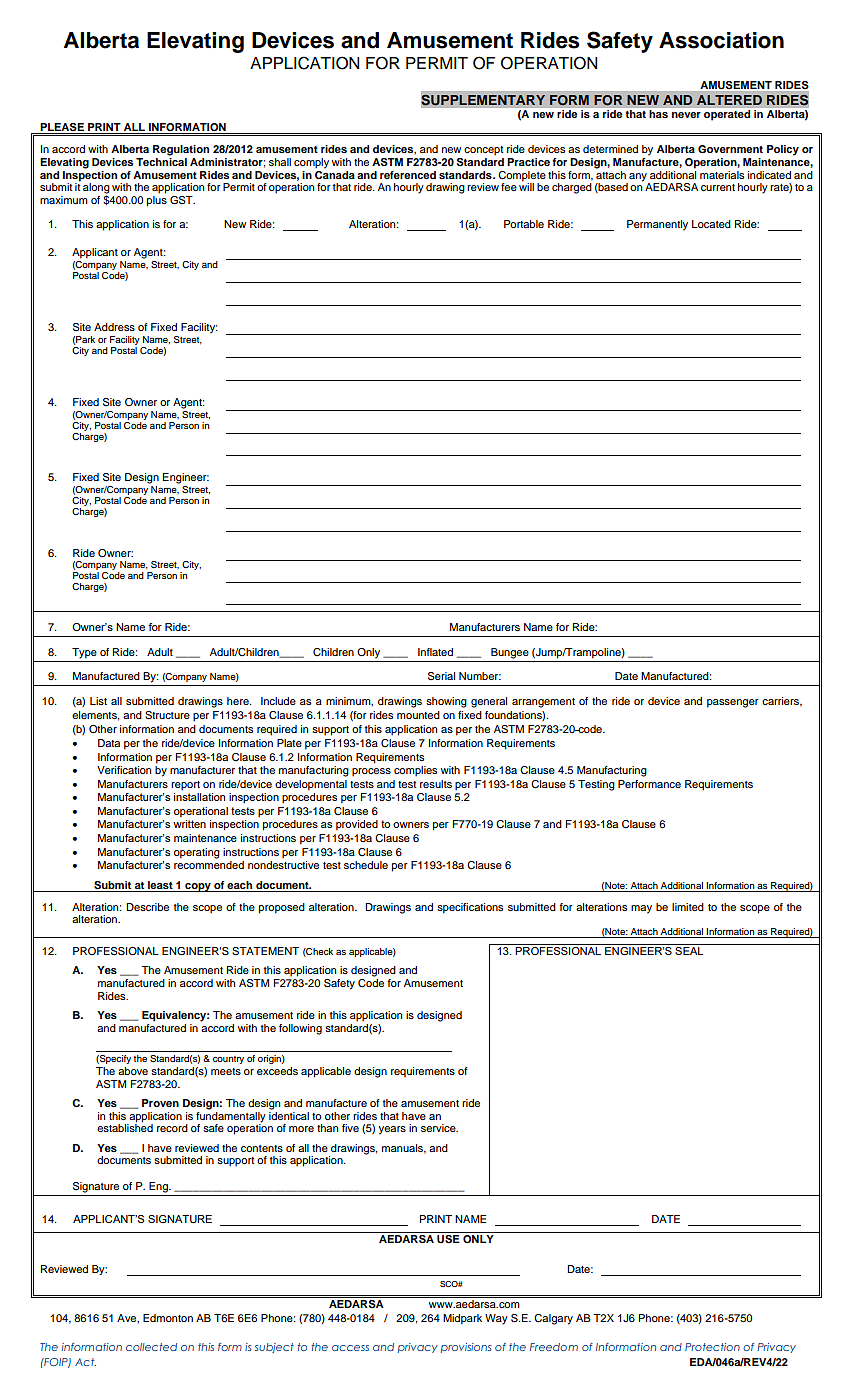 This screenshot has width=849, height=1400. What do you see at coordinates (181, 150) in the screenshot?
I see `Regulation` at bounding box center [181, 150].
